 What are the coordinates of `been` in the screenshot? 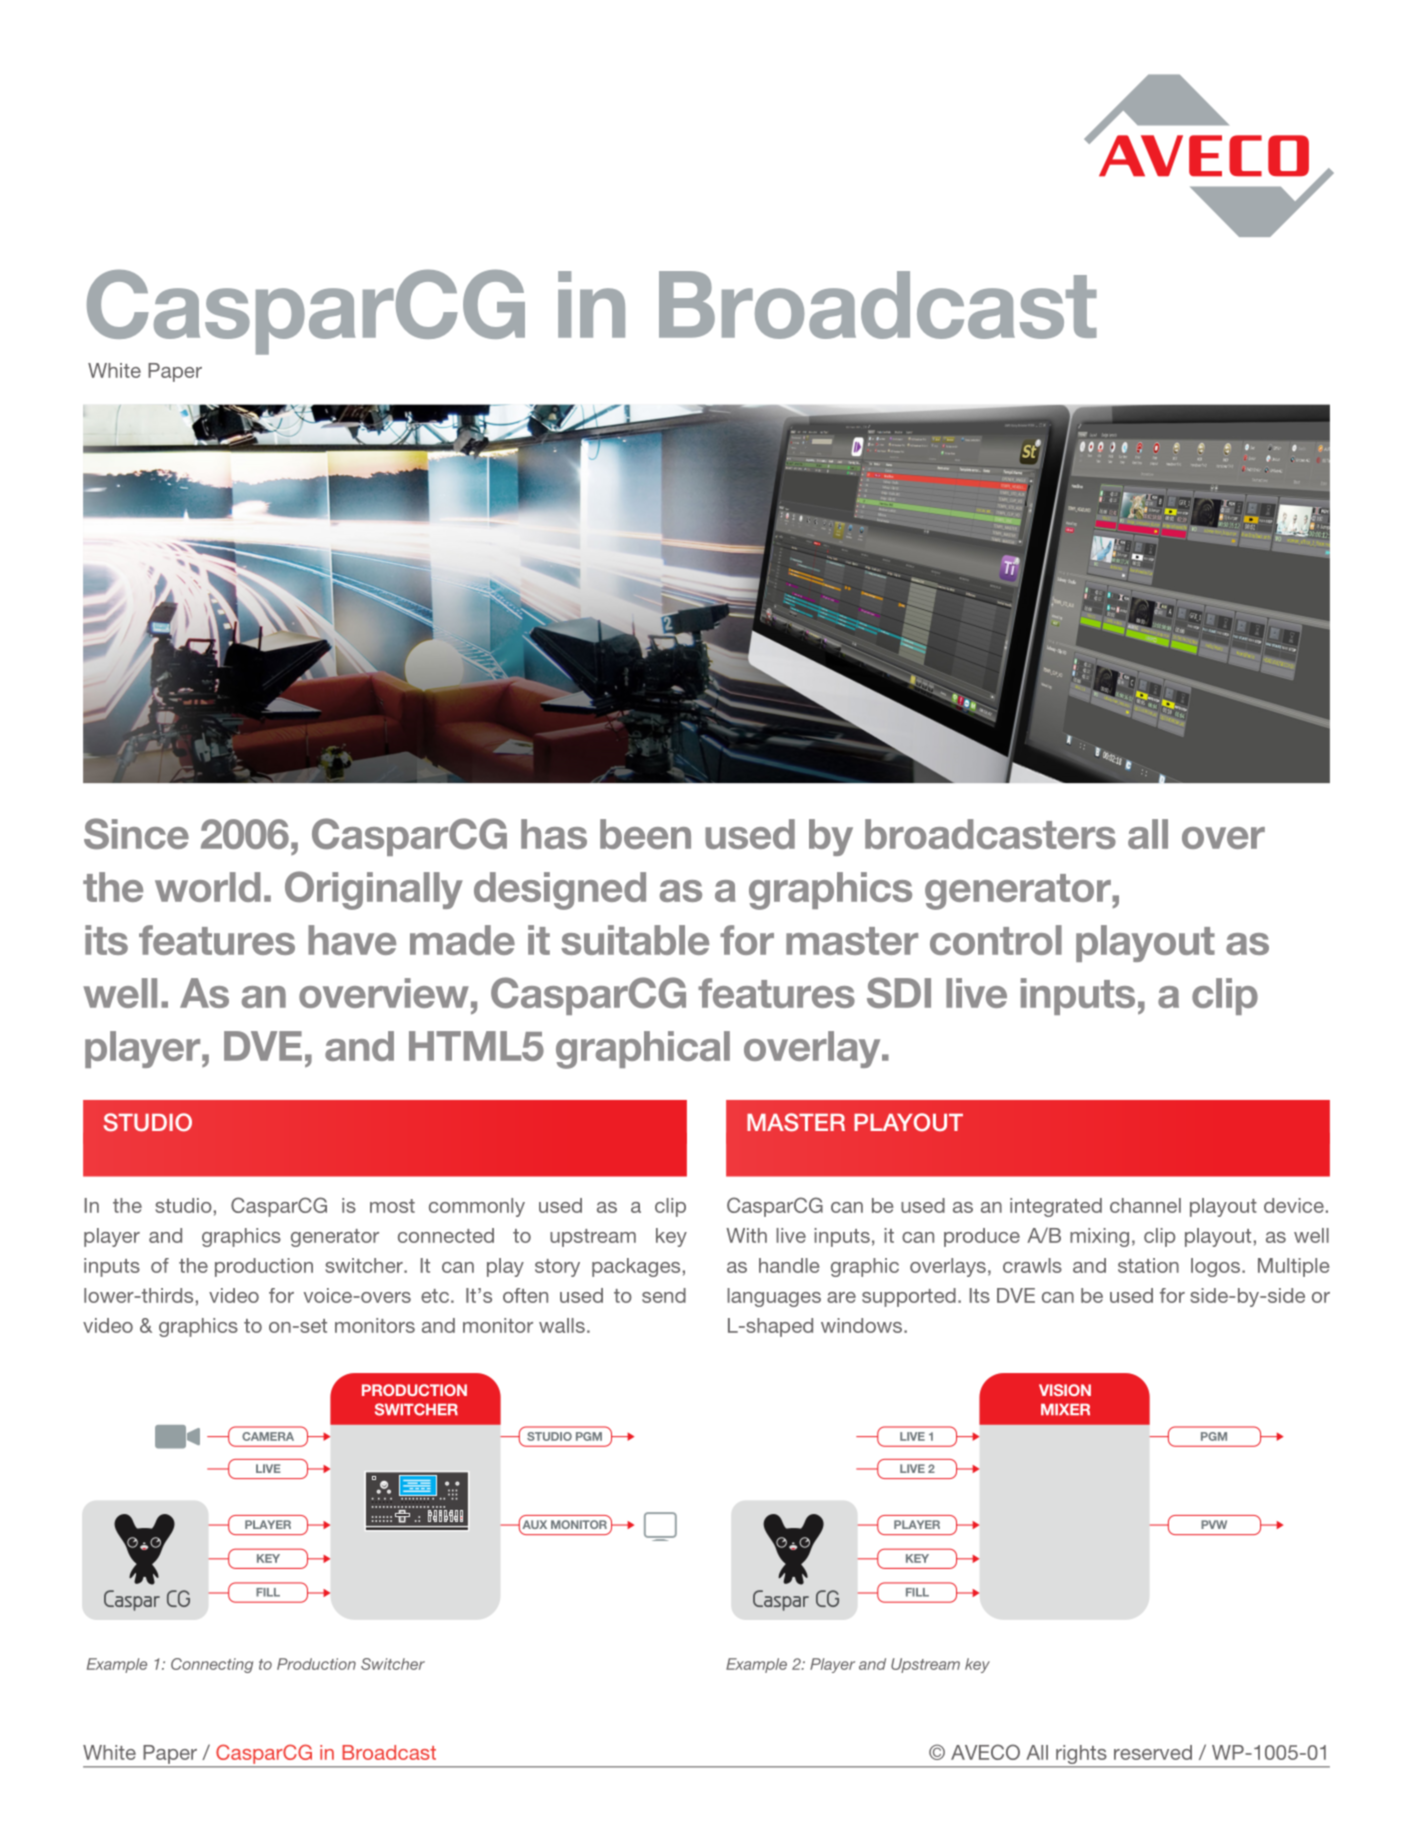 It's located at (645, 834).
